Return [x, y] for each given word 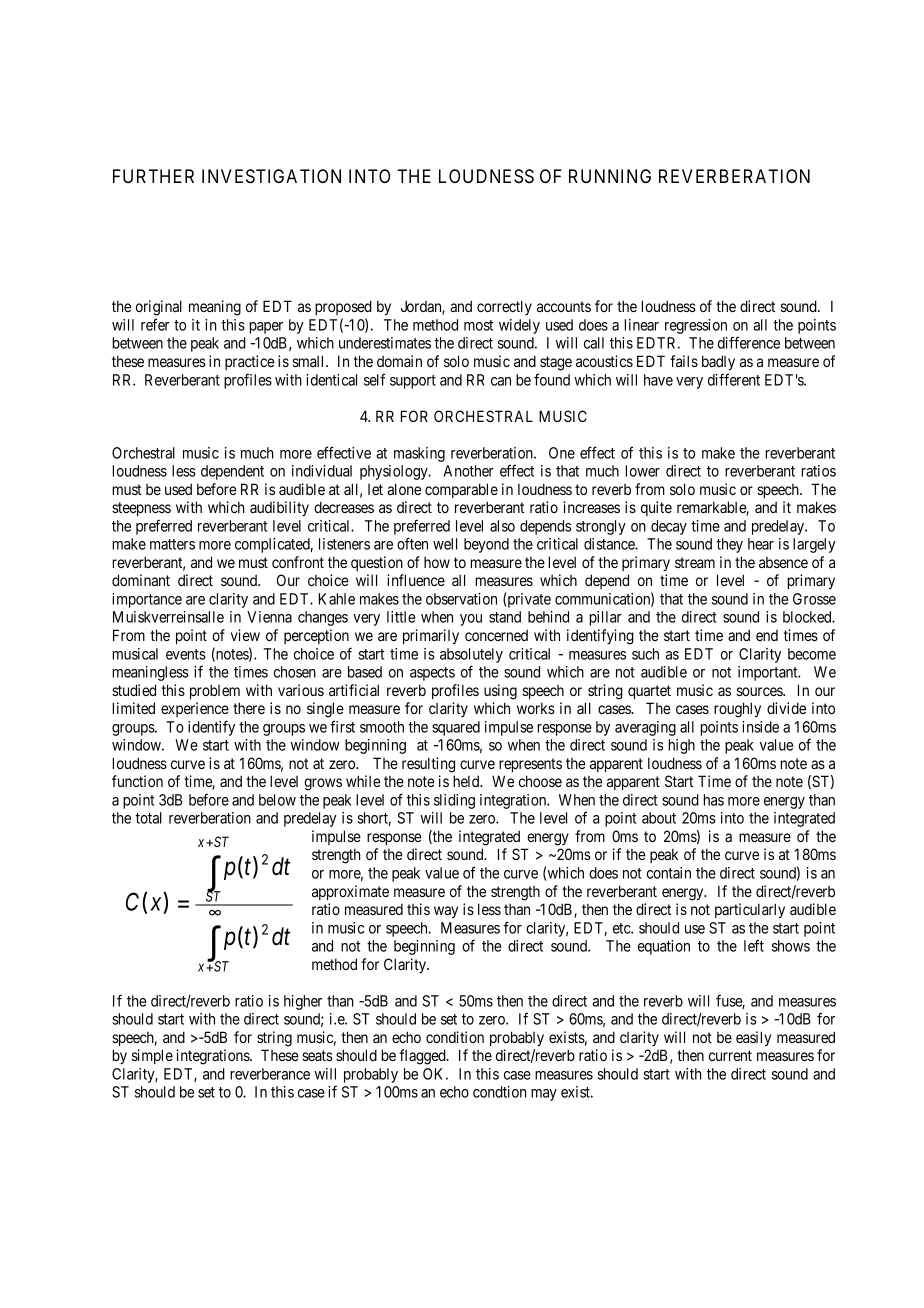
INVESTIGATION [271, 176]
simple [152, 1056]
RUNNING [610, 176]
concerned [496, 635]
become [812, 654]
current [730, 1055]
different [734, 379]
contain [669, 873]
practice [250, 362]
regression [696, 326]
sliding [454, 801]
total [148, 818]
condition [455, 1037]
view [245, 635]
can [501, 381]
